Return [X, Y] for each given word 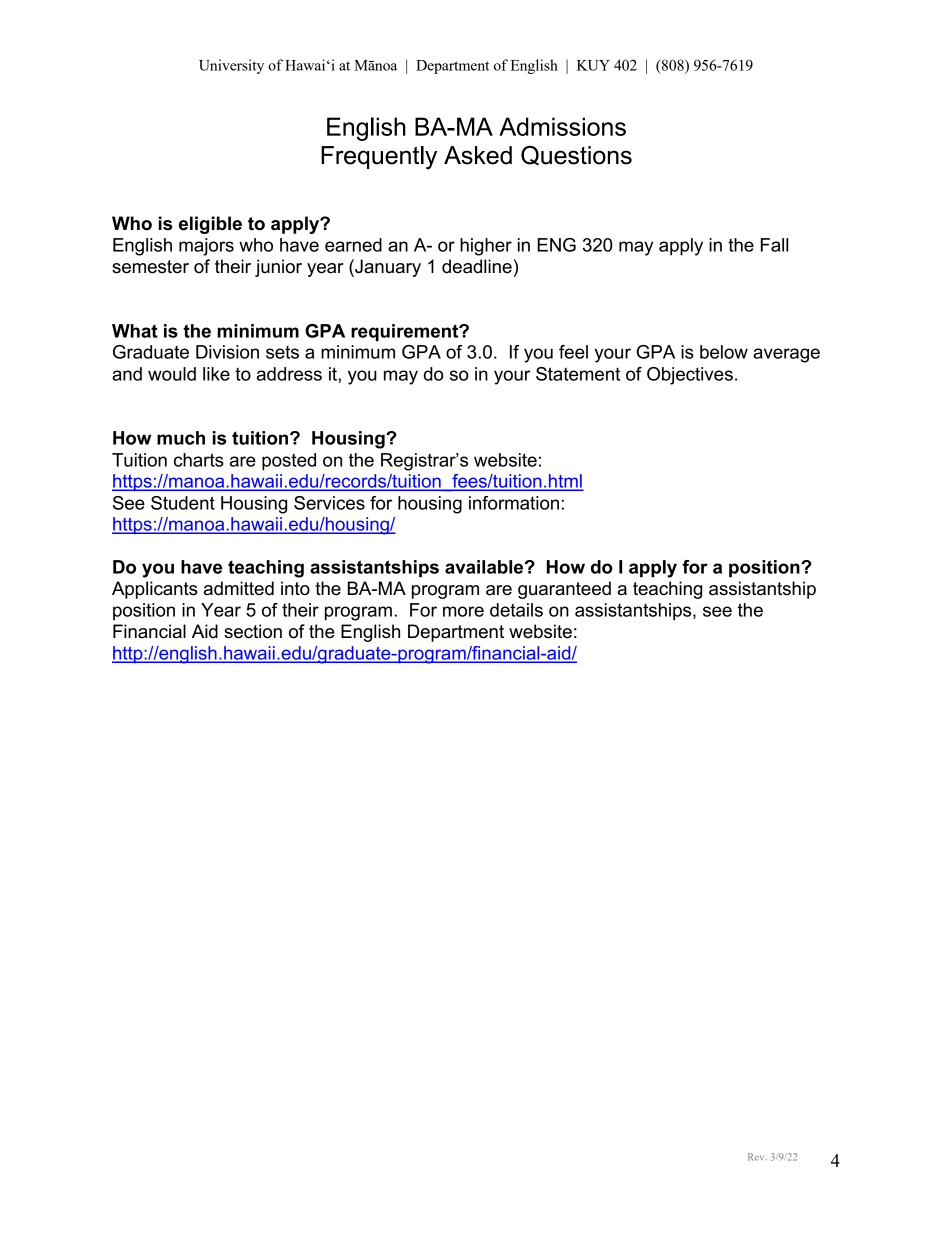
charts [199, 460]
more [463, 611]
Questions [576, 155]
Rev [756, 1157]
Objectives [690, 376]
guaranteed [564, 590]
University [231, 66]
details [516, 610]
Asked [478, 155]
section [253, 631]
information [514, 503]
